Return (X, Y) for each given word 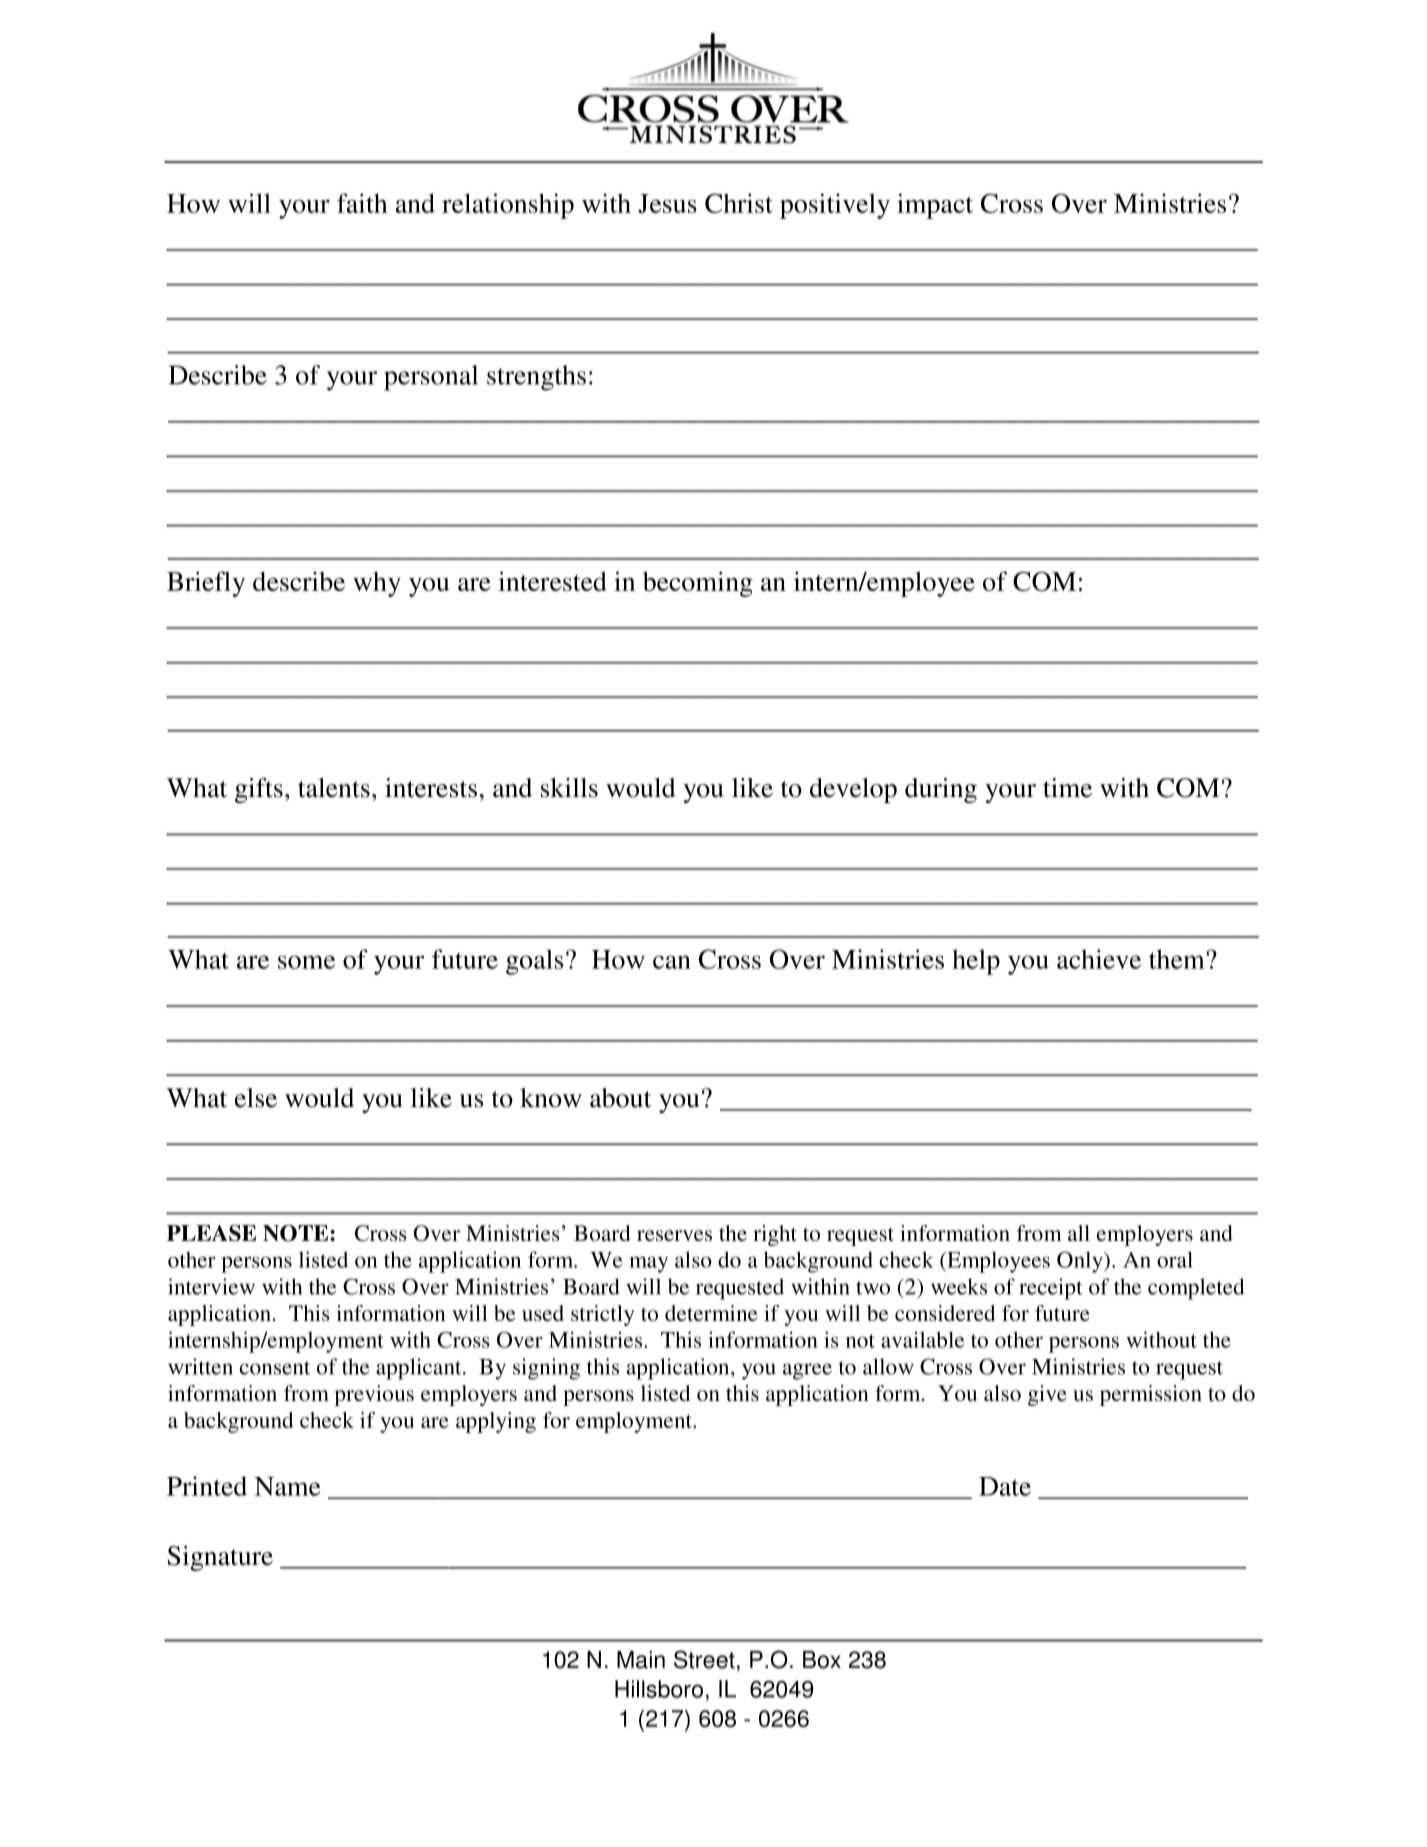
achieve (1099, 959)
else (256, 1098)
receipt (1050, 1289)
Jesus (667, 203)
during (941, 790)
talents (334, 788)
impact (935, 206)
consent (275, 1368)
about (620, 1098)
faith (362, 203)
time (1067, 788)
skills (569, 788)
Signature (220, 1558)
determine (711, 1313)
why (377, 584)
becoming (698, 584)
